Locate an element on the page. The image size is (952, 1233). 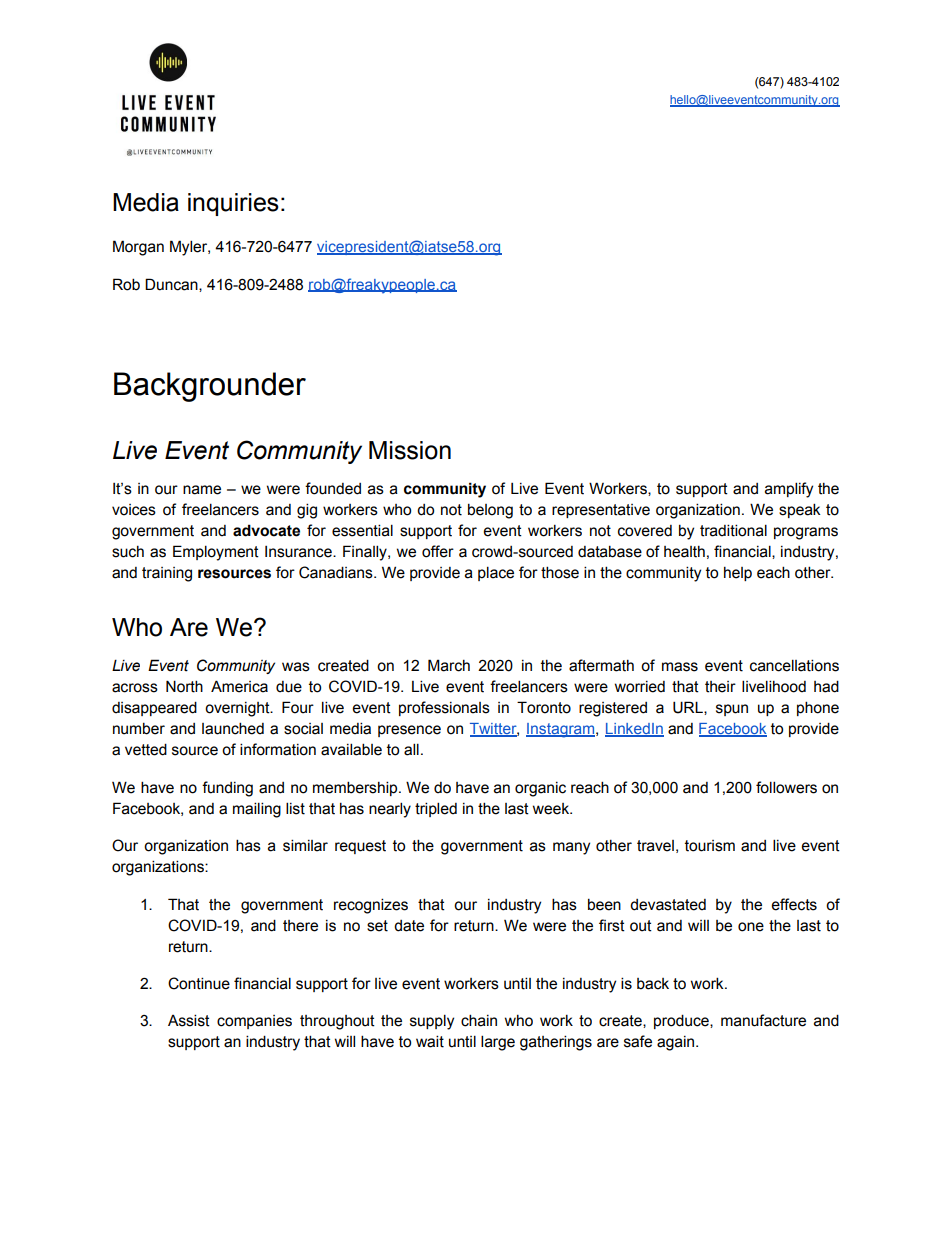
manufacture is located at coordinates (763, 1020).
